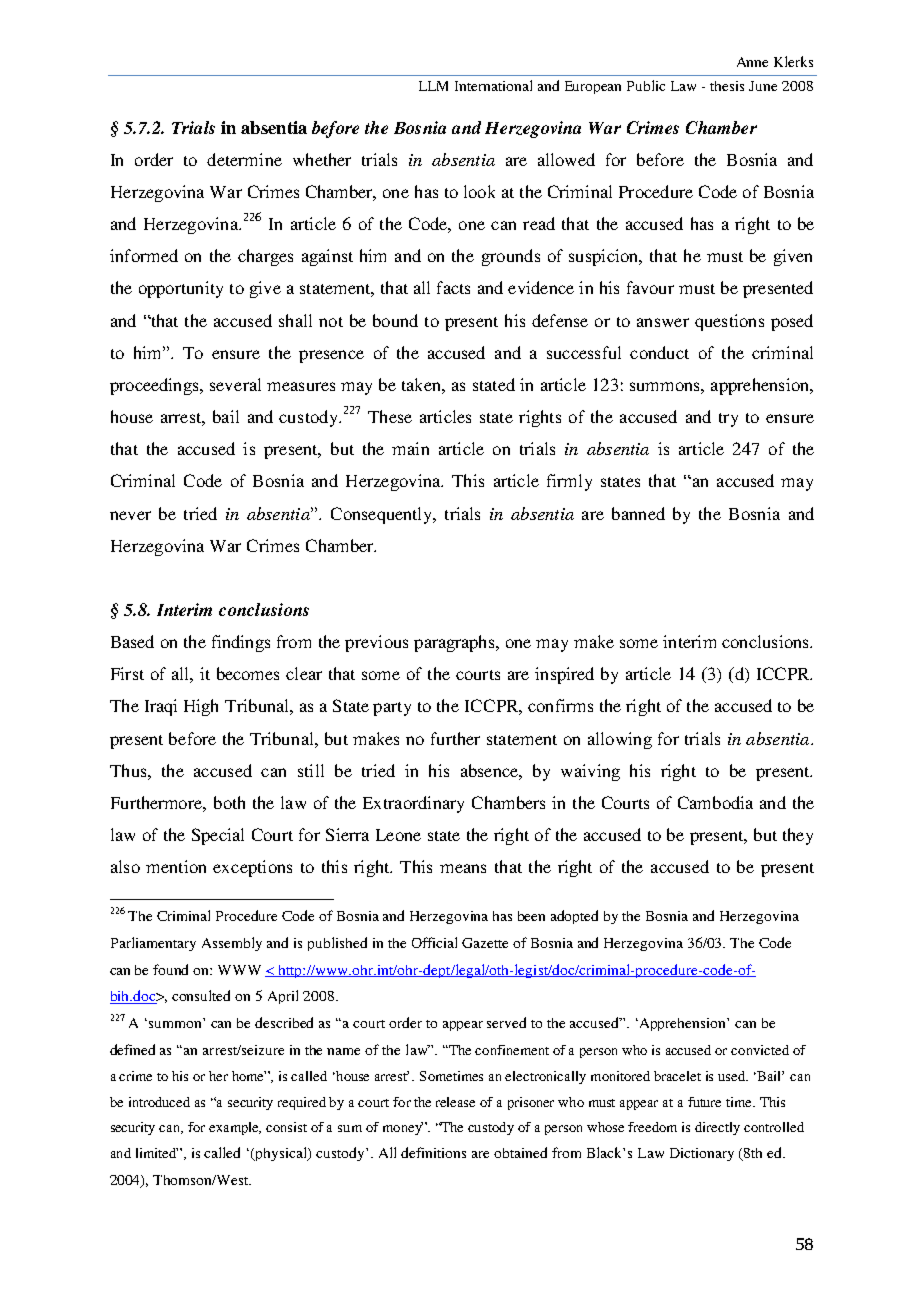 Image resolution: width=924 pixels, height=1308 pixels. Describe the element at coordinates (433, 86) in the screenshot. I see `LLM` at that location.
